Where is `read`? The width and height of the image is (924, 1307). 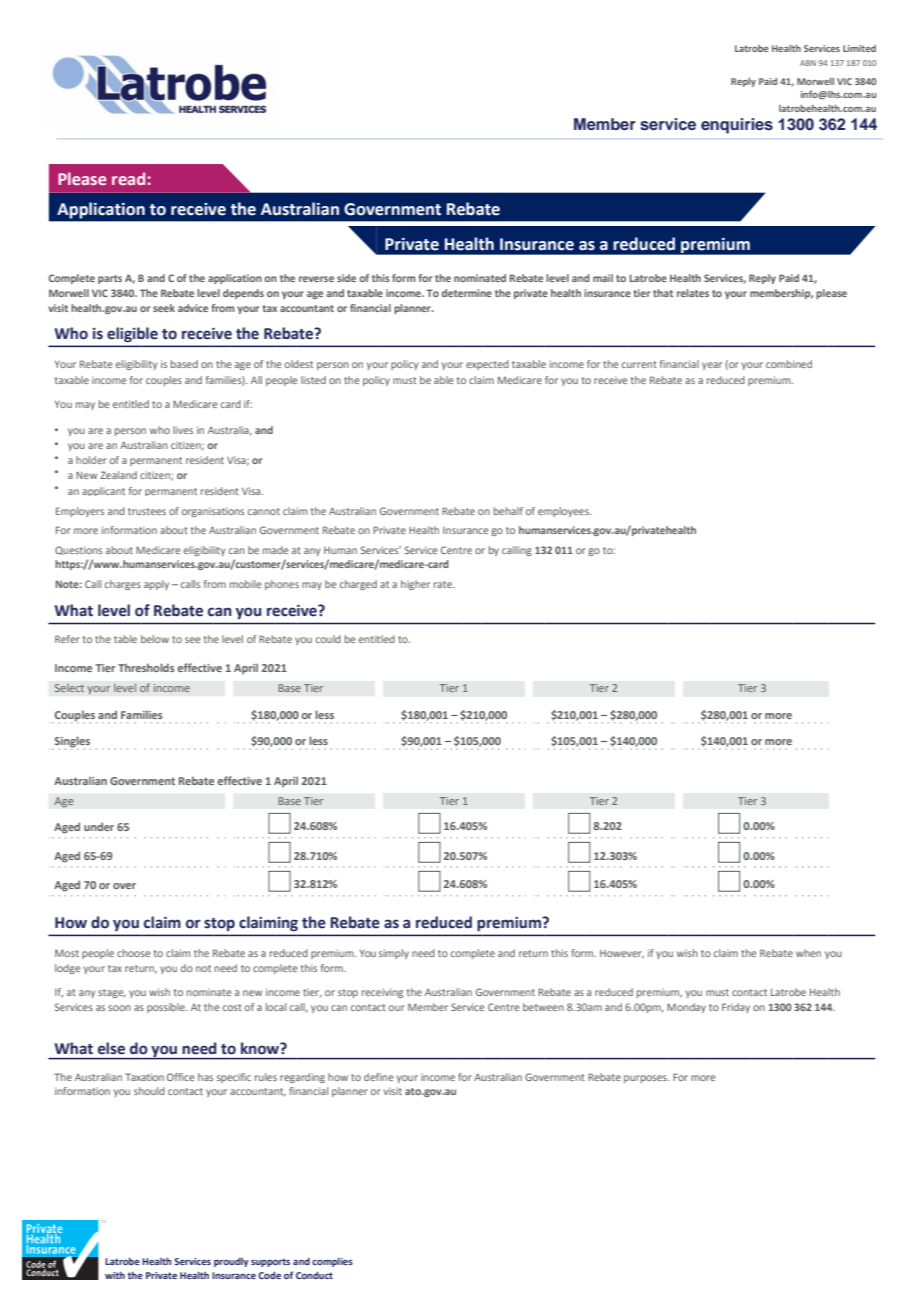 read is located at coordinates (128, 178).
